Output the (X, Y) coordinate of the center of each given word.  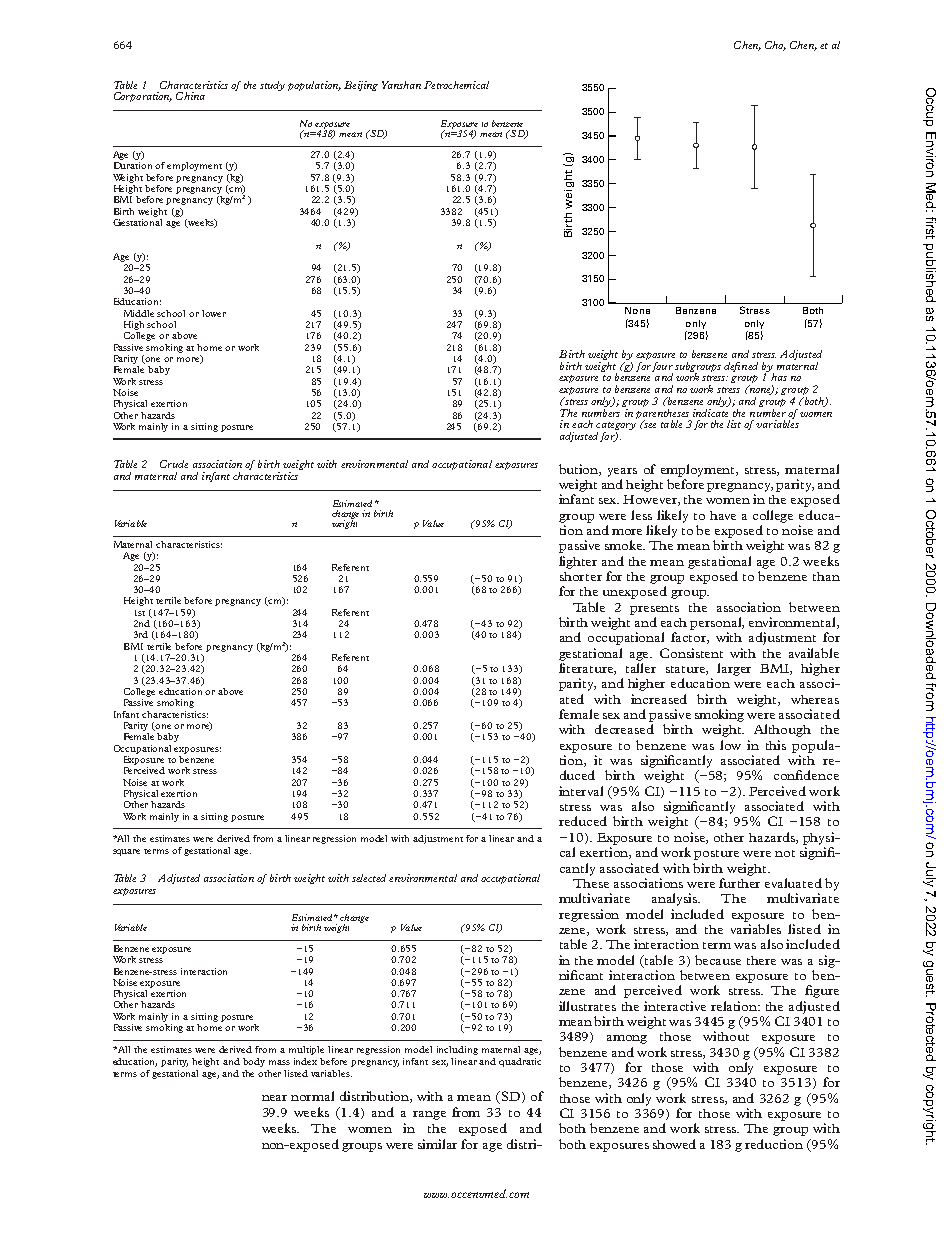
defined (741, 367)
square (126, 852)
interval (581, 791)
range (429, 1115)
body (254, 1062)
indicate (710, 411)
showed (674, 1144)
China (190, 96)
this (776, 745)
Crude (174, 464)
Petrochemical (456, 85)
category (616, 427)
